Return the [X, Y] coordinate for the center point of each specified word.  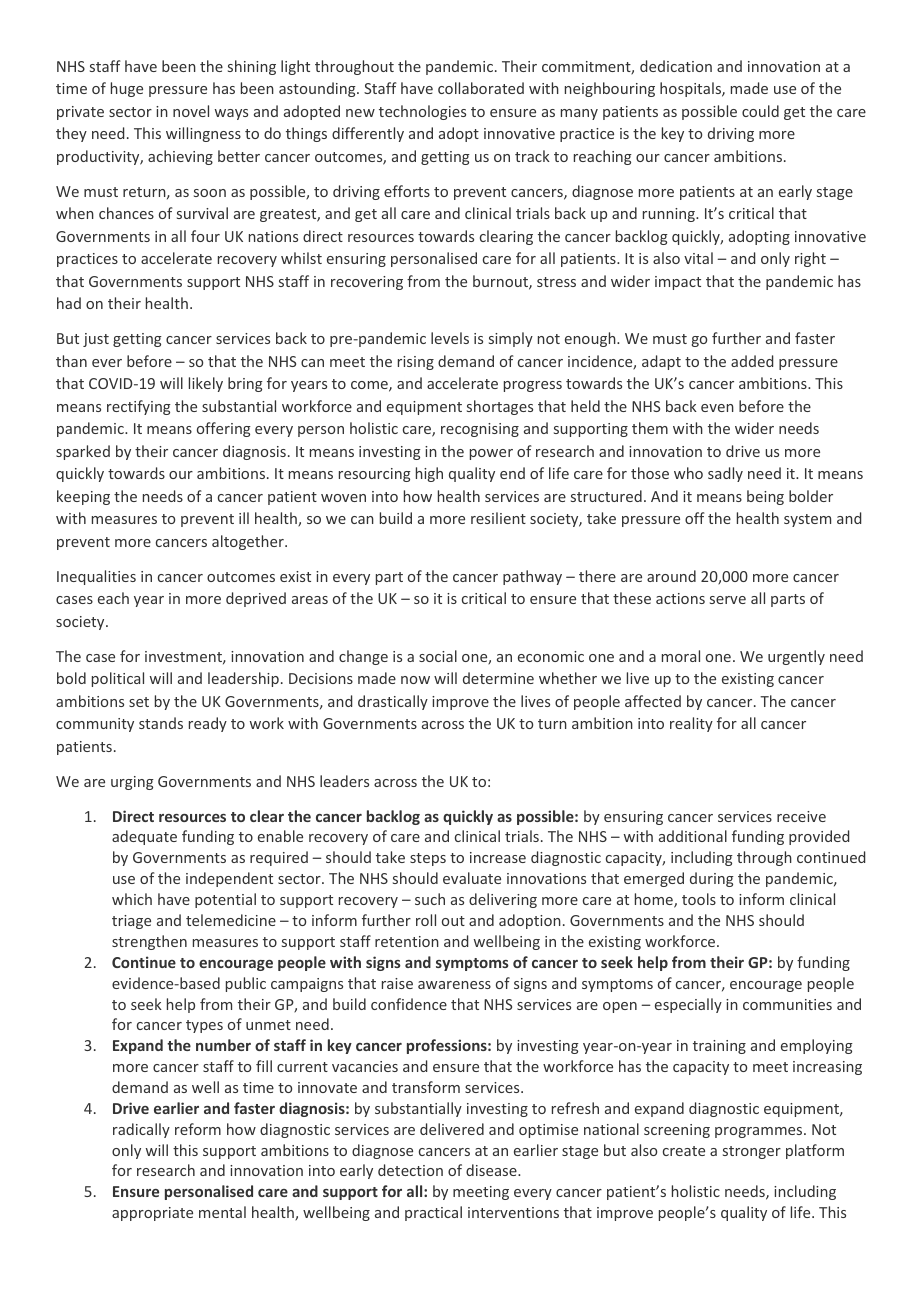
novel [191, 111]
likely [206, 384]
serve [728, 600]
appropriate [152, 1214]
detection [410, 1170]
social [438, 656]
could [760, 111]
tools [699, 899]
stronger [752, 1152]
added [752, 361]
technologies [422, 112]
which [132, 899]
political [118, 679]
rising [416, 363]
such [430, 899]
